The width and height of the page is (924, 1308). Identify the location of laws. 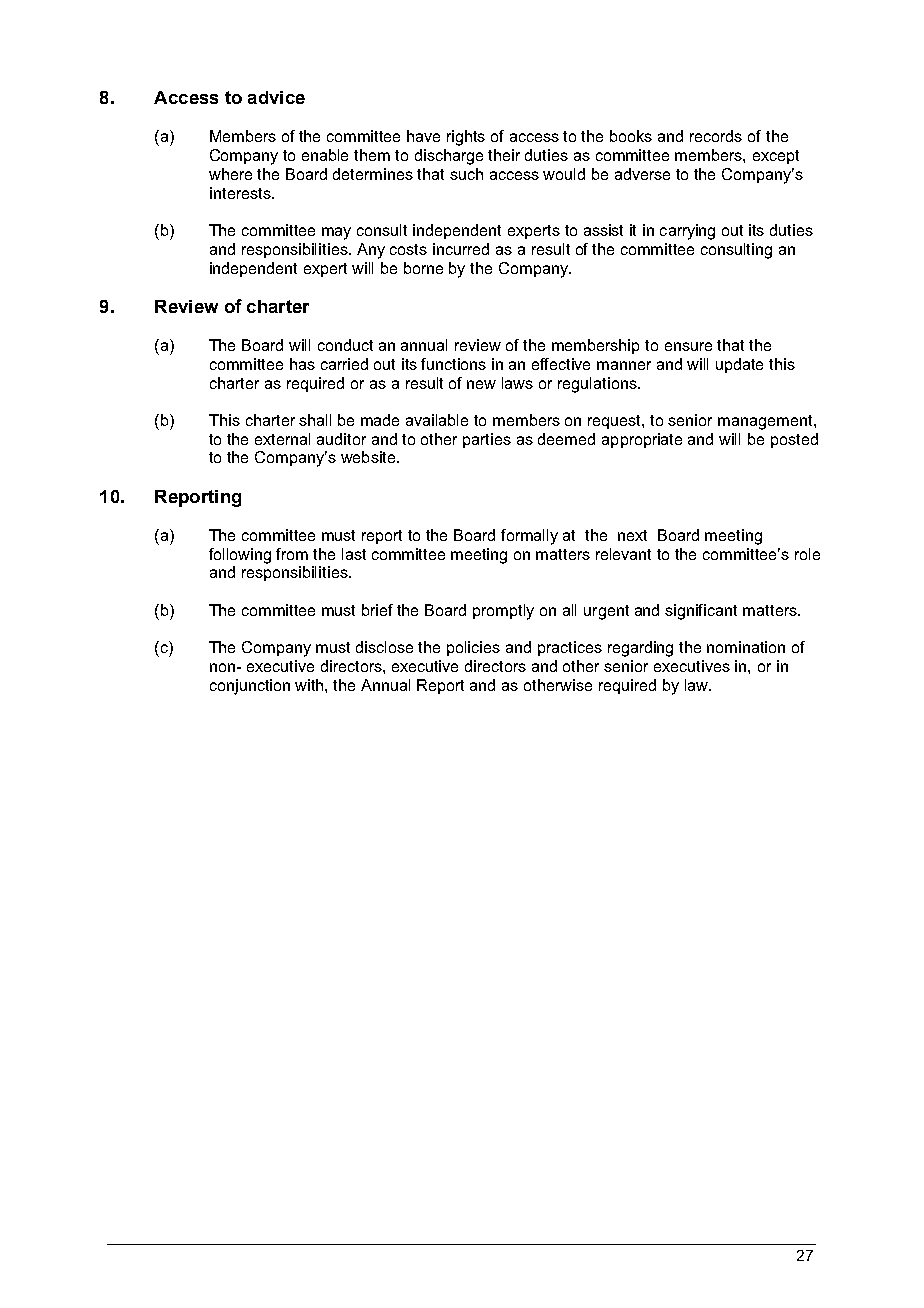
(517, 383).
